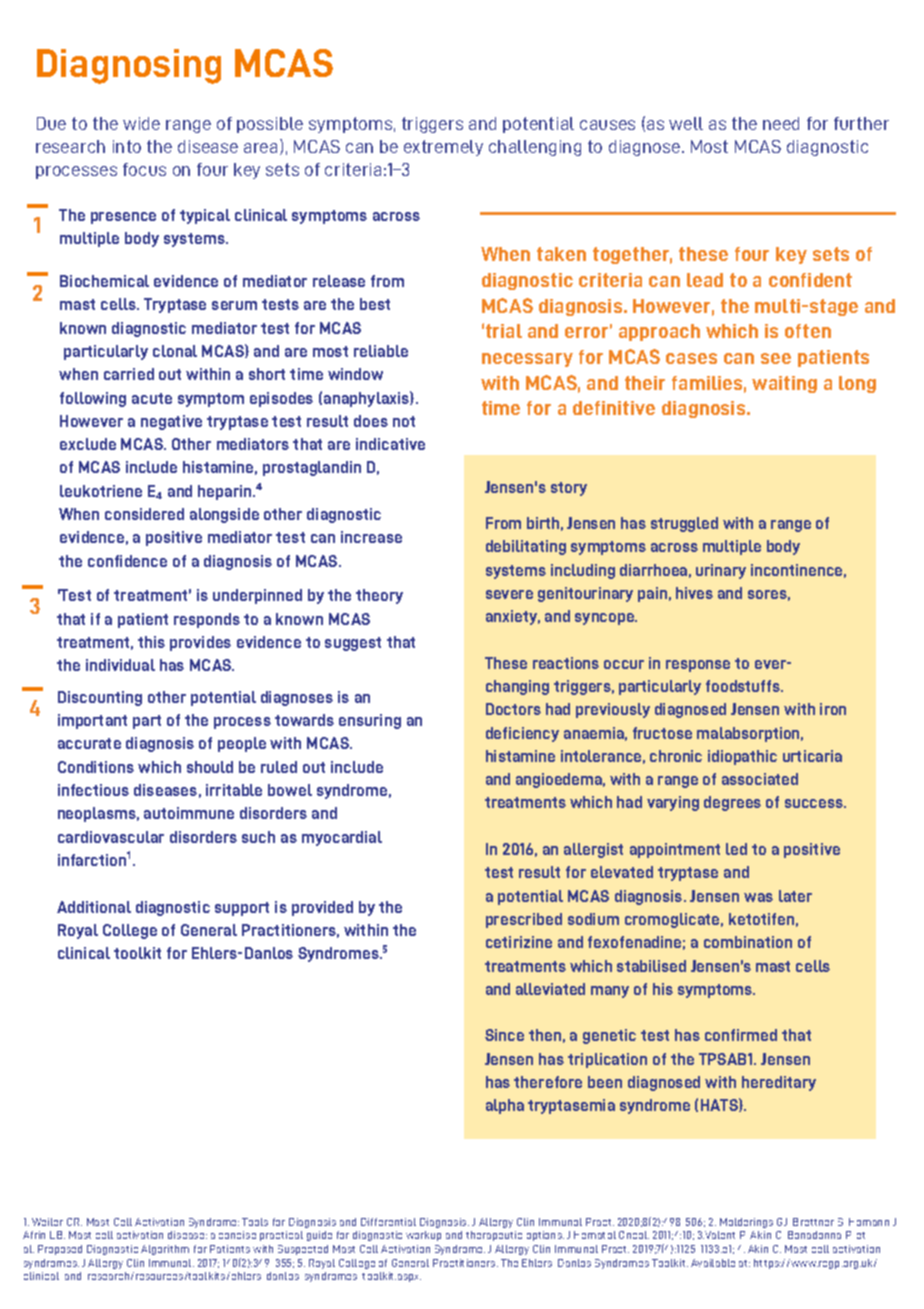 The width and height of the document is (924, 1309). Describe the element at coordinates (165, 1250) in the document. I see `Algorithm` at that location.
